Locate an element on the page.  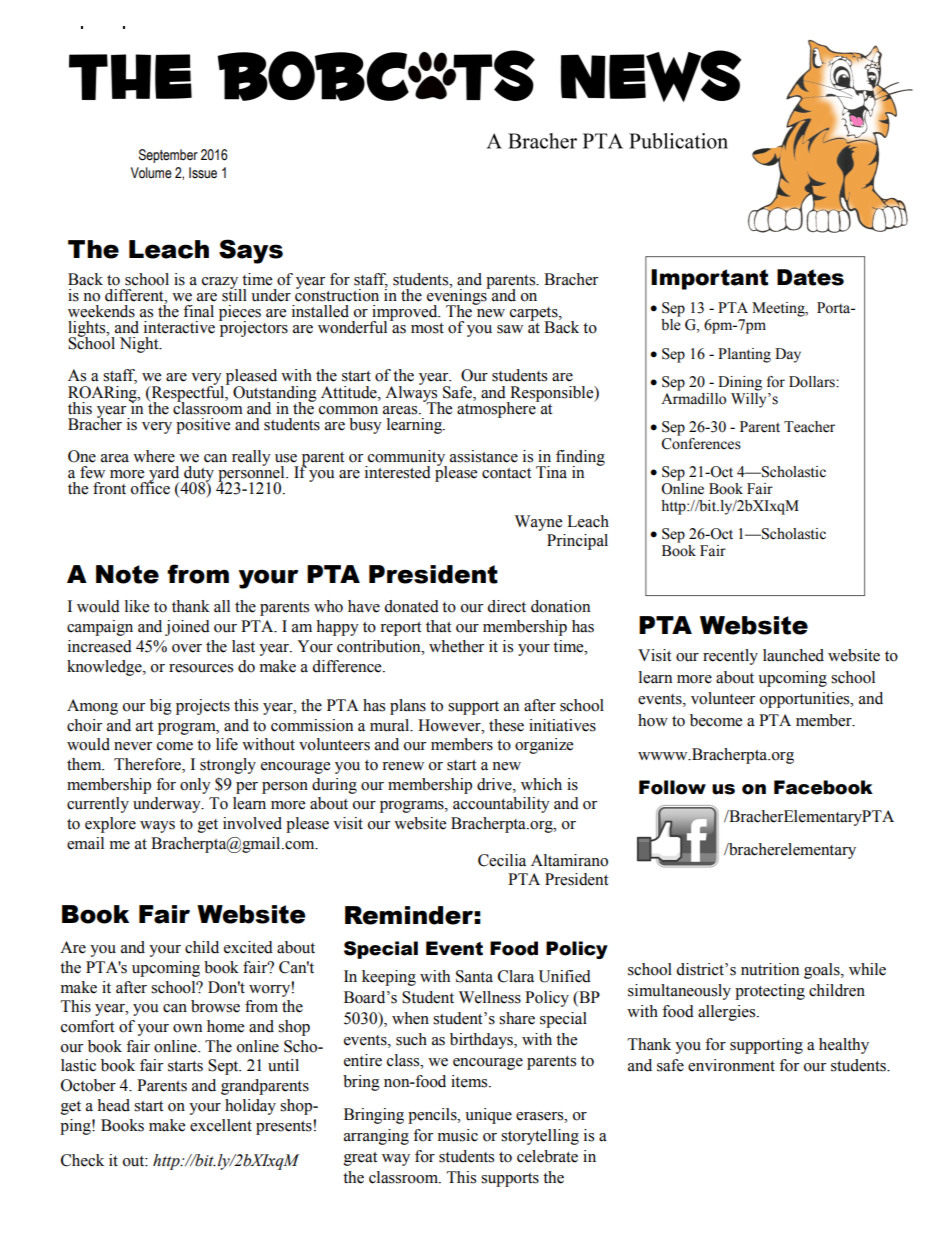
Cecilia is located at coordinates (502, 860).
